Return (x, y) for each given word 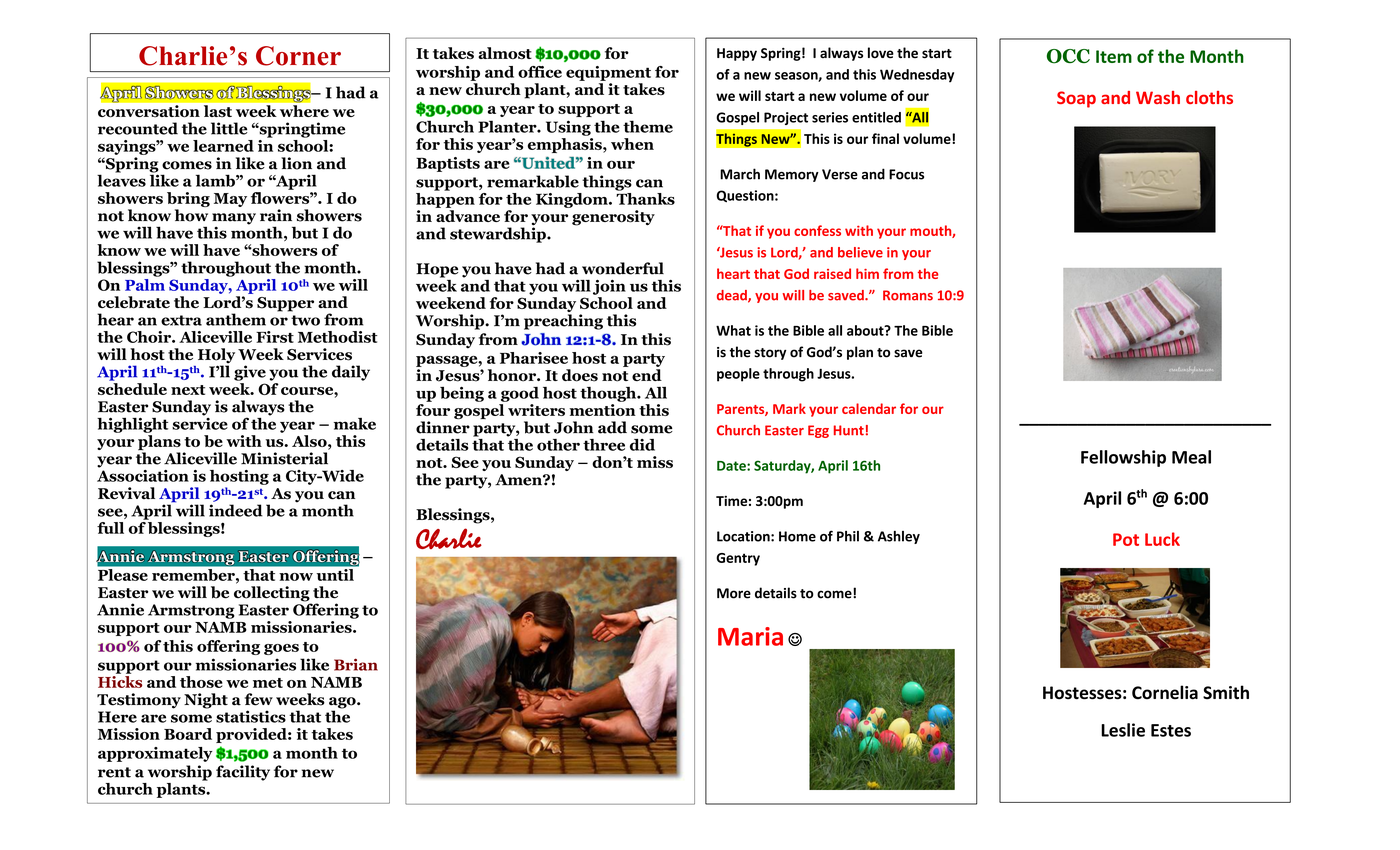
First (275, 337)
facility (243, 773)
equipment (608, 73)
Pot (1126, 539)
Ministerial (284, 458)
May (230, 200)
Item (1114, 56)
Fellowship (1123, 458)
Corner (298, 56)
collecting (273, 595)
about (866, 330)
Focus (906, 174)
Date (732, 466)
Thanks (645, 197)
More (734, 593)
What (733, 330)
